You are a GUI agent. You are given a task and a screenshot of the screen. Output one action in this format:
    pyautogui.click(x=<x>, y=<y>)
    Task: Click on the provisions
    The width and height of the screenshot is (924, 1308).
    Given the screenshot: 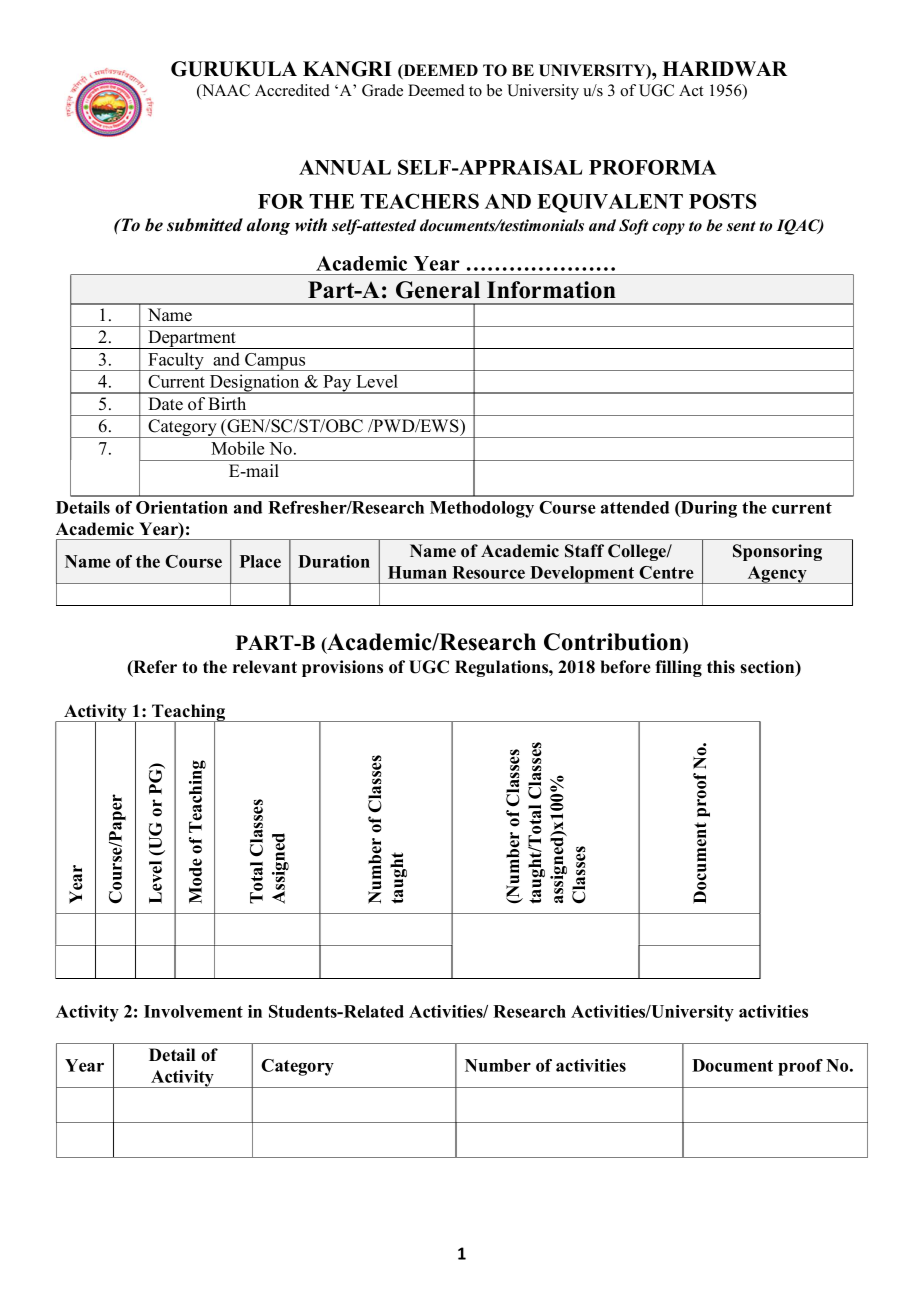 What is the action you would take?
    pyautogui.click(x=342, y=668)
